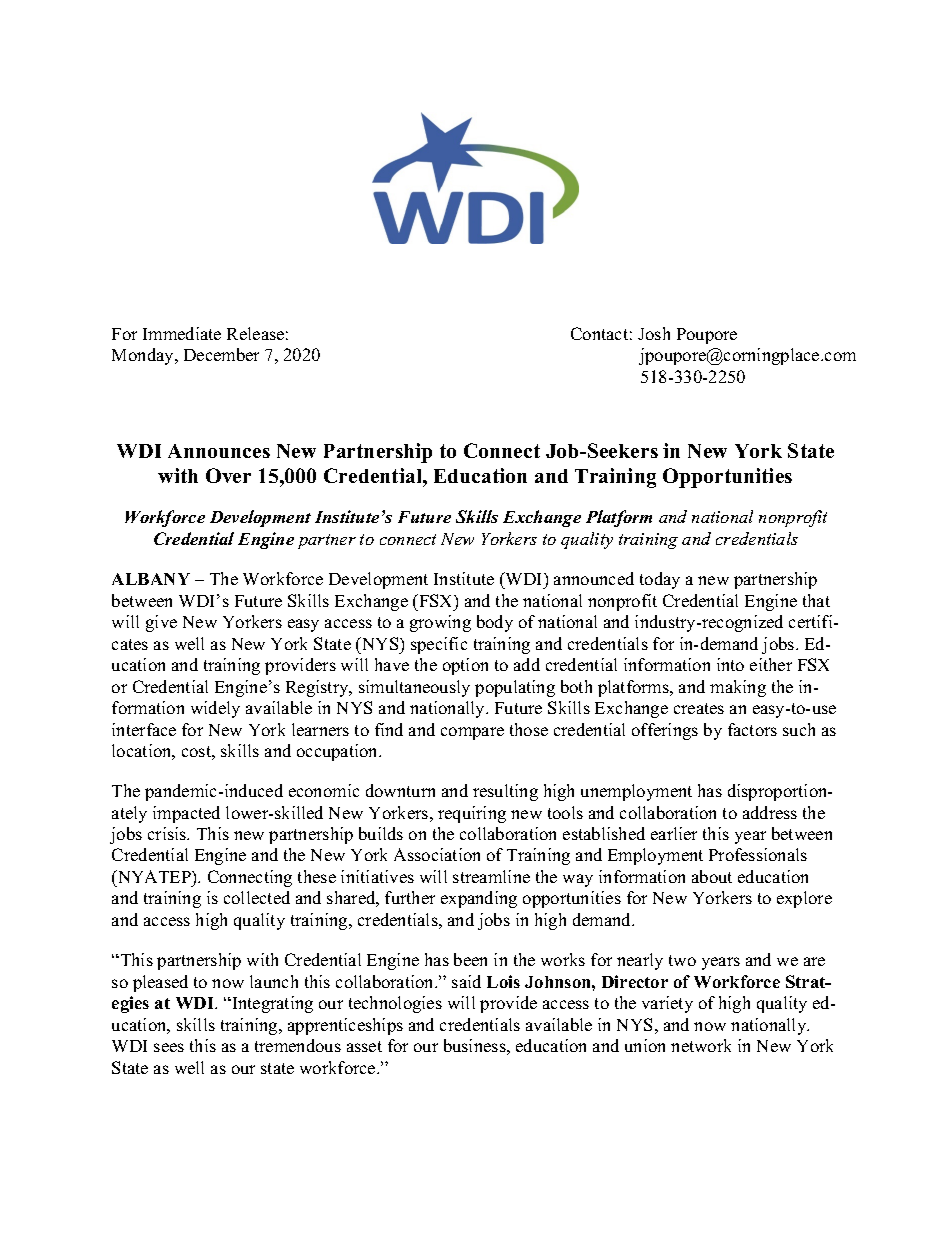 This document has height=1233, width=952. I want to click on making, so click(738, 688).
